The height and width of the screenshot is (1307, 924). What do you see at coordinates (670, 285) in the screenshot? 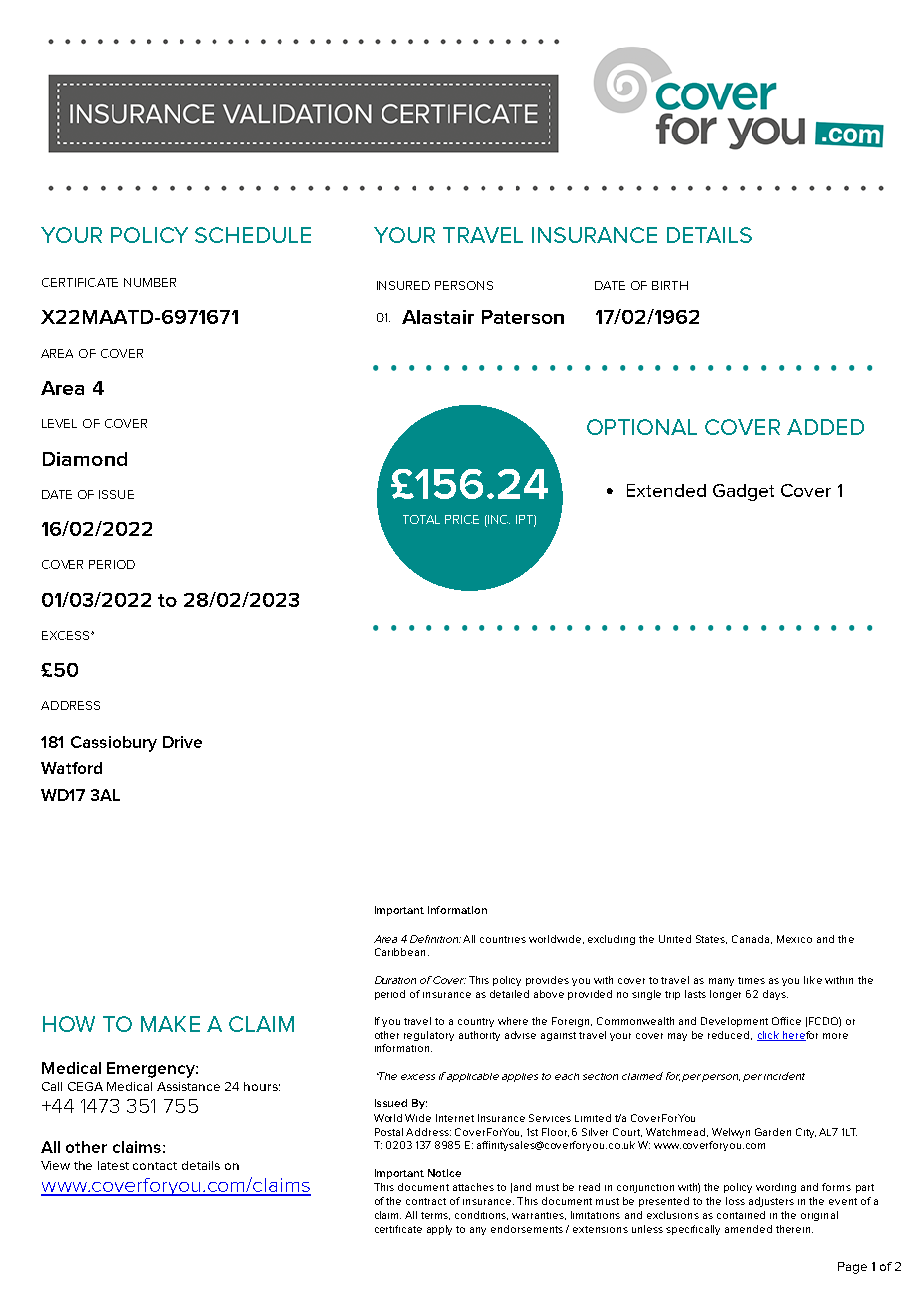
I see `BIRTH` at bounding box center [670, 285].
